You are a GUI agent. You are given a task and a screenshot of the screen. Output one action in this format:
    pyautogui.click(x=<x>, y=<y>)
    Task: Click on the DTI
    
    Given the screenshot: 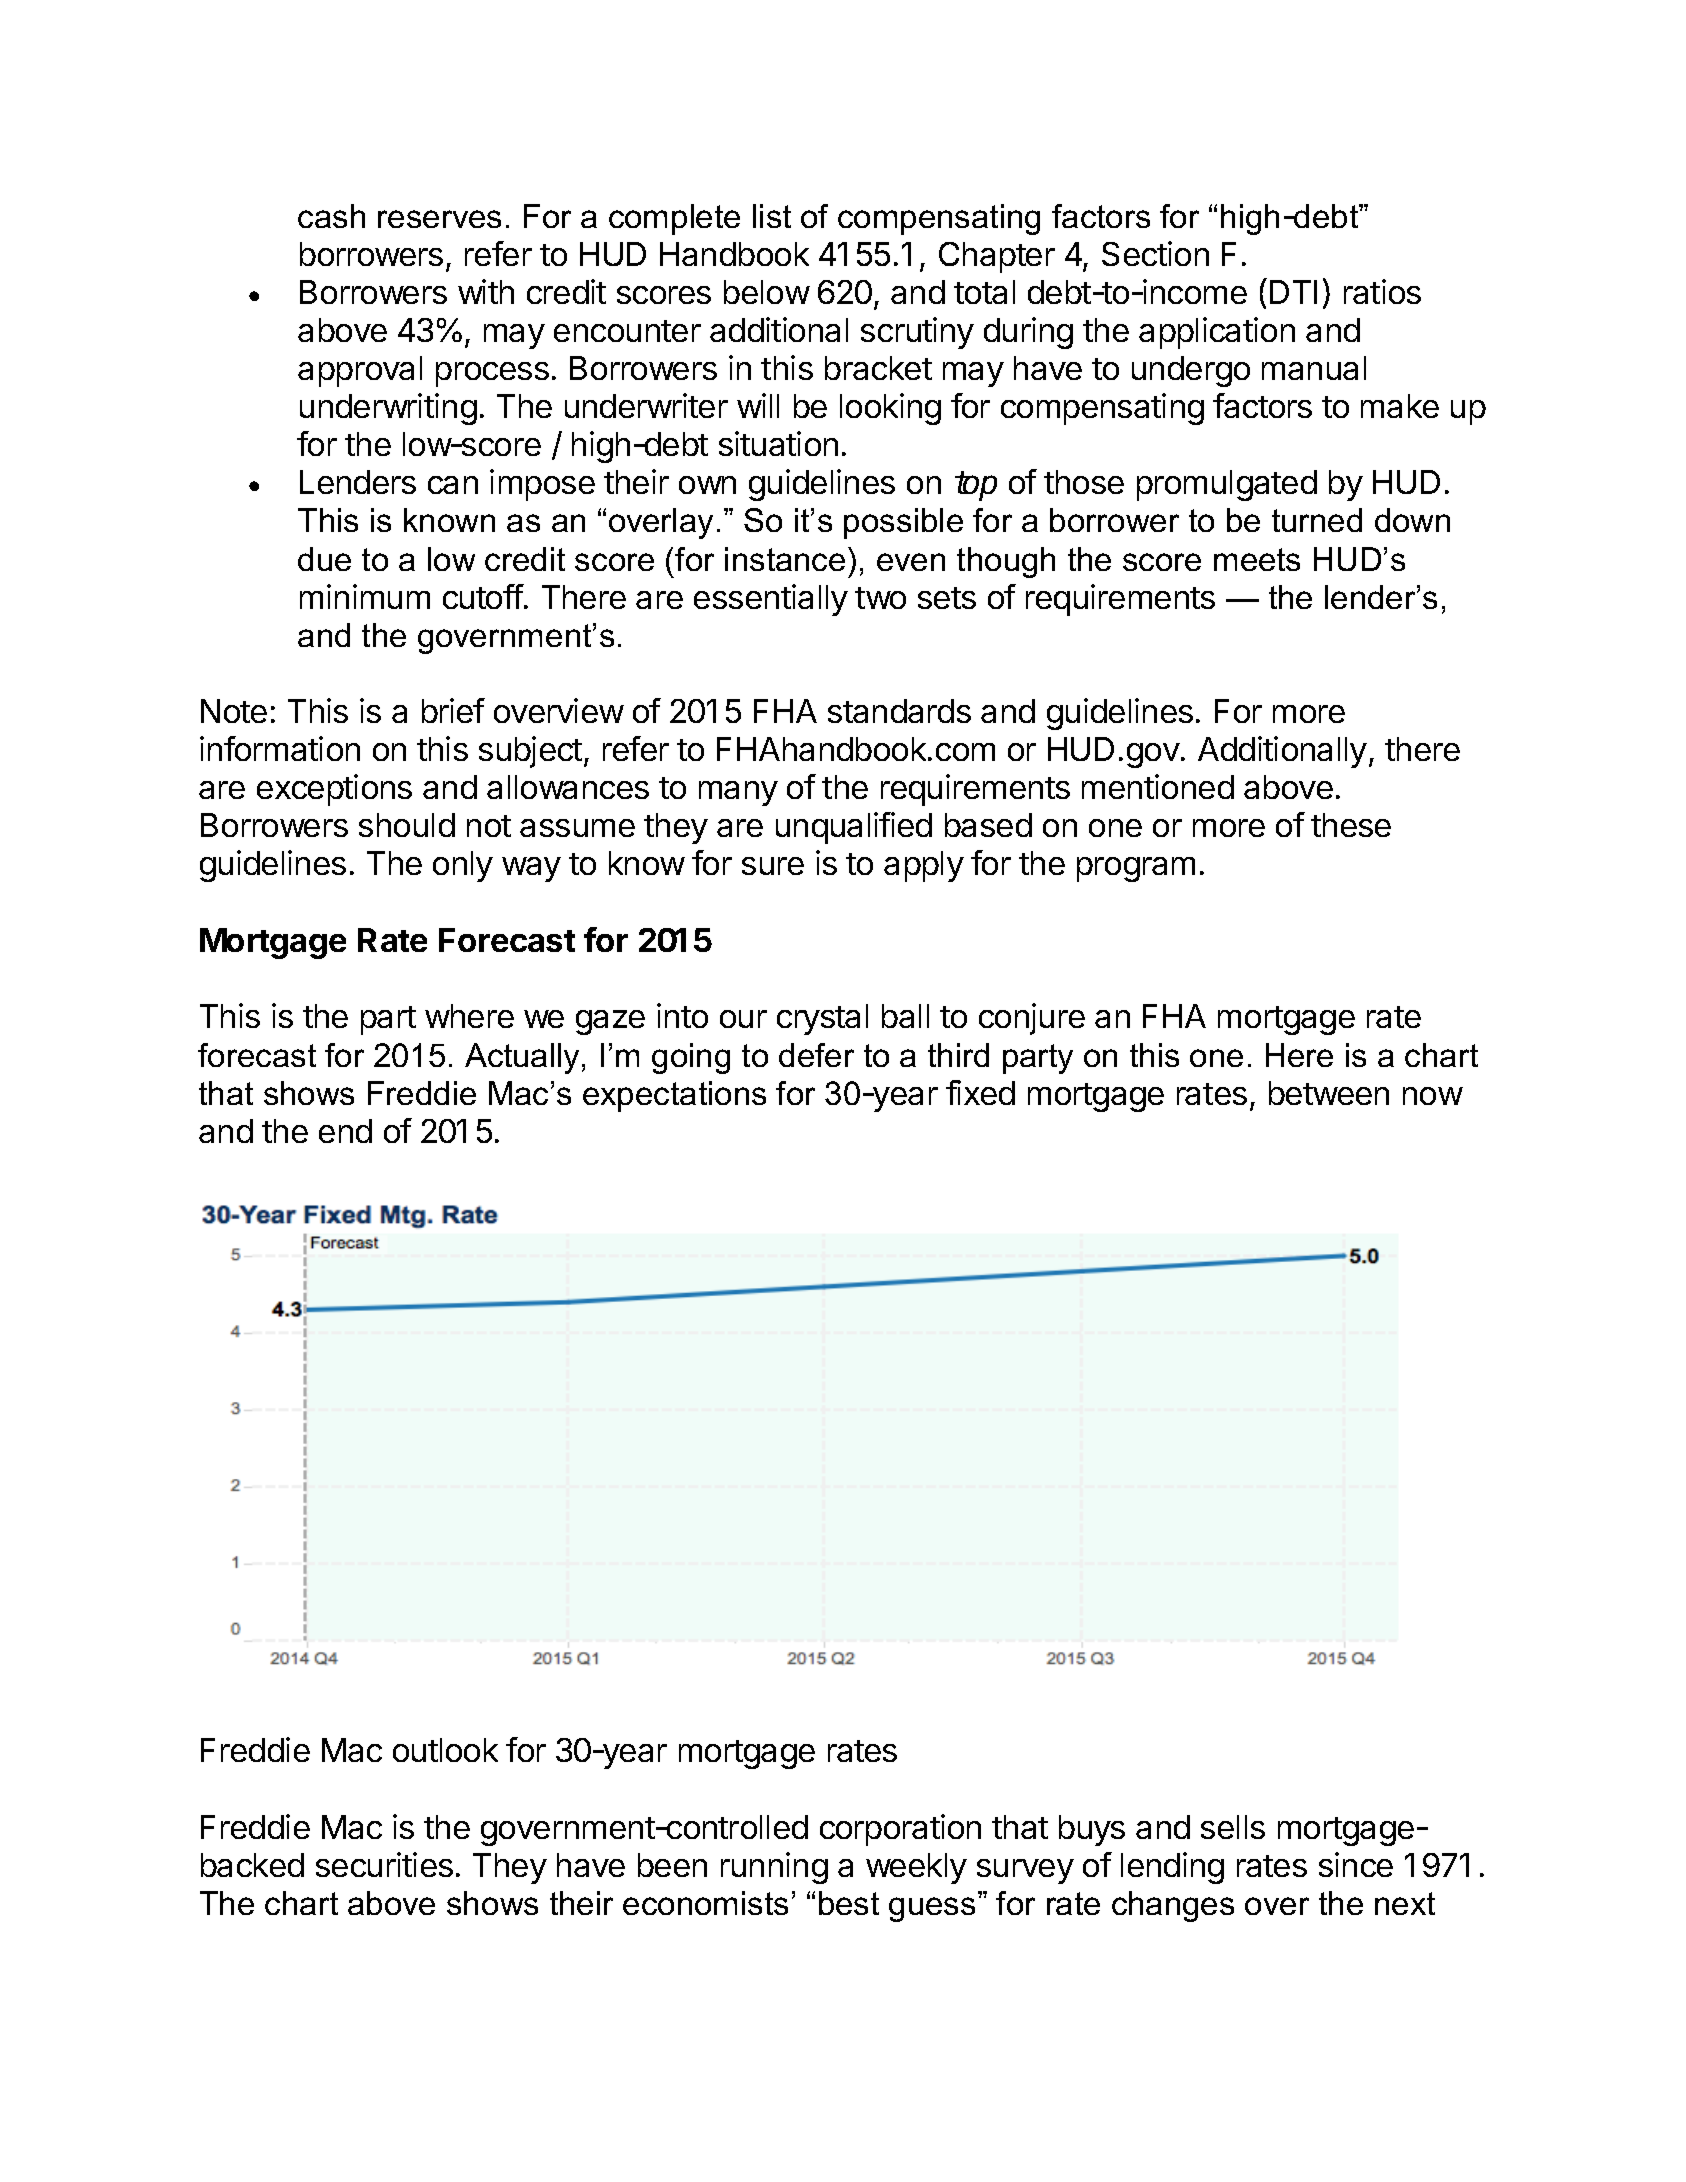 What is the action you would take?
    pyautogui.click(x=1293, y=292)
